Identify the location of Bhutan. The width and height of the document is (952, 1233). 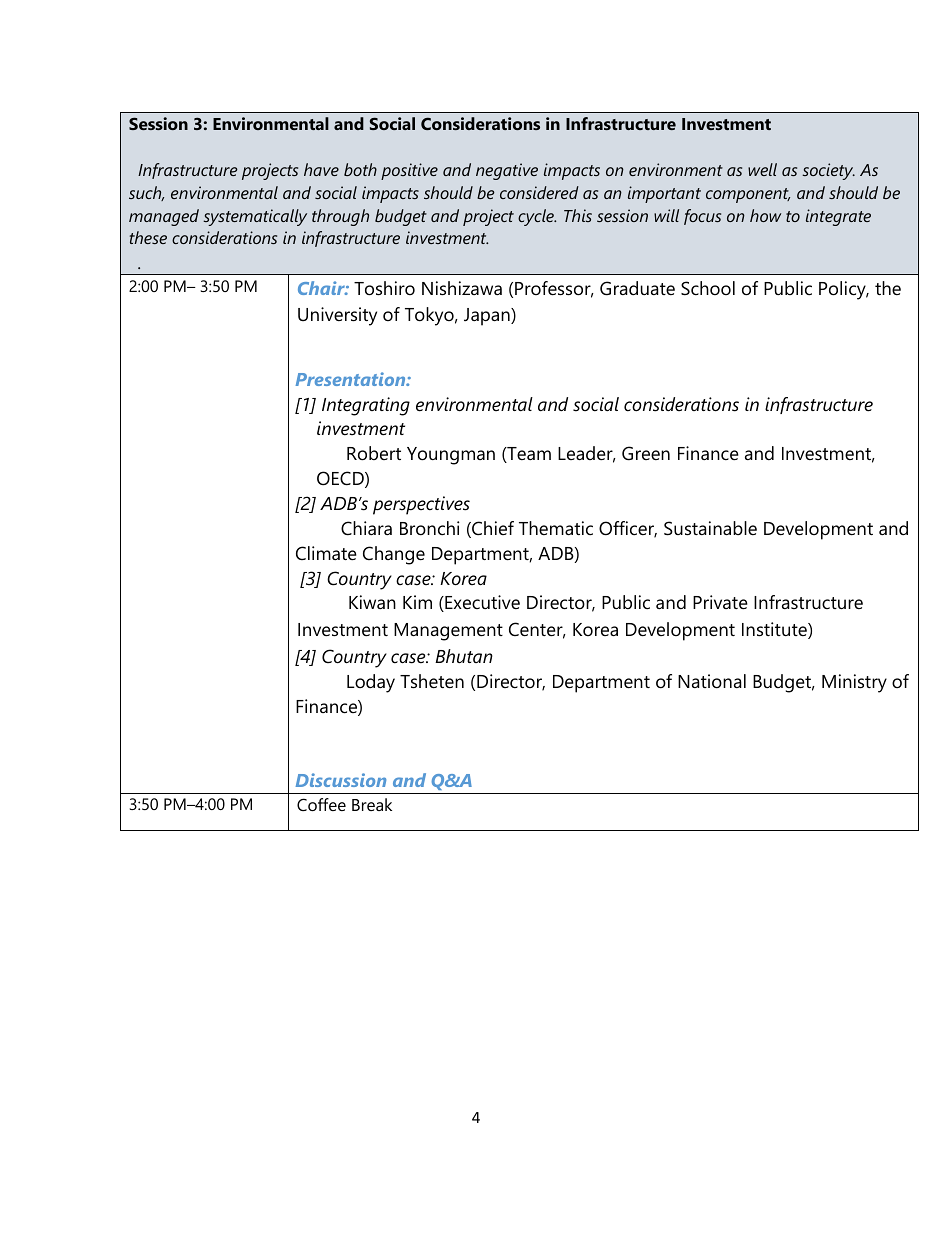
(464, 656).
